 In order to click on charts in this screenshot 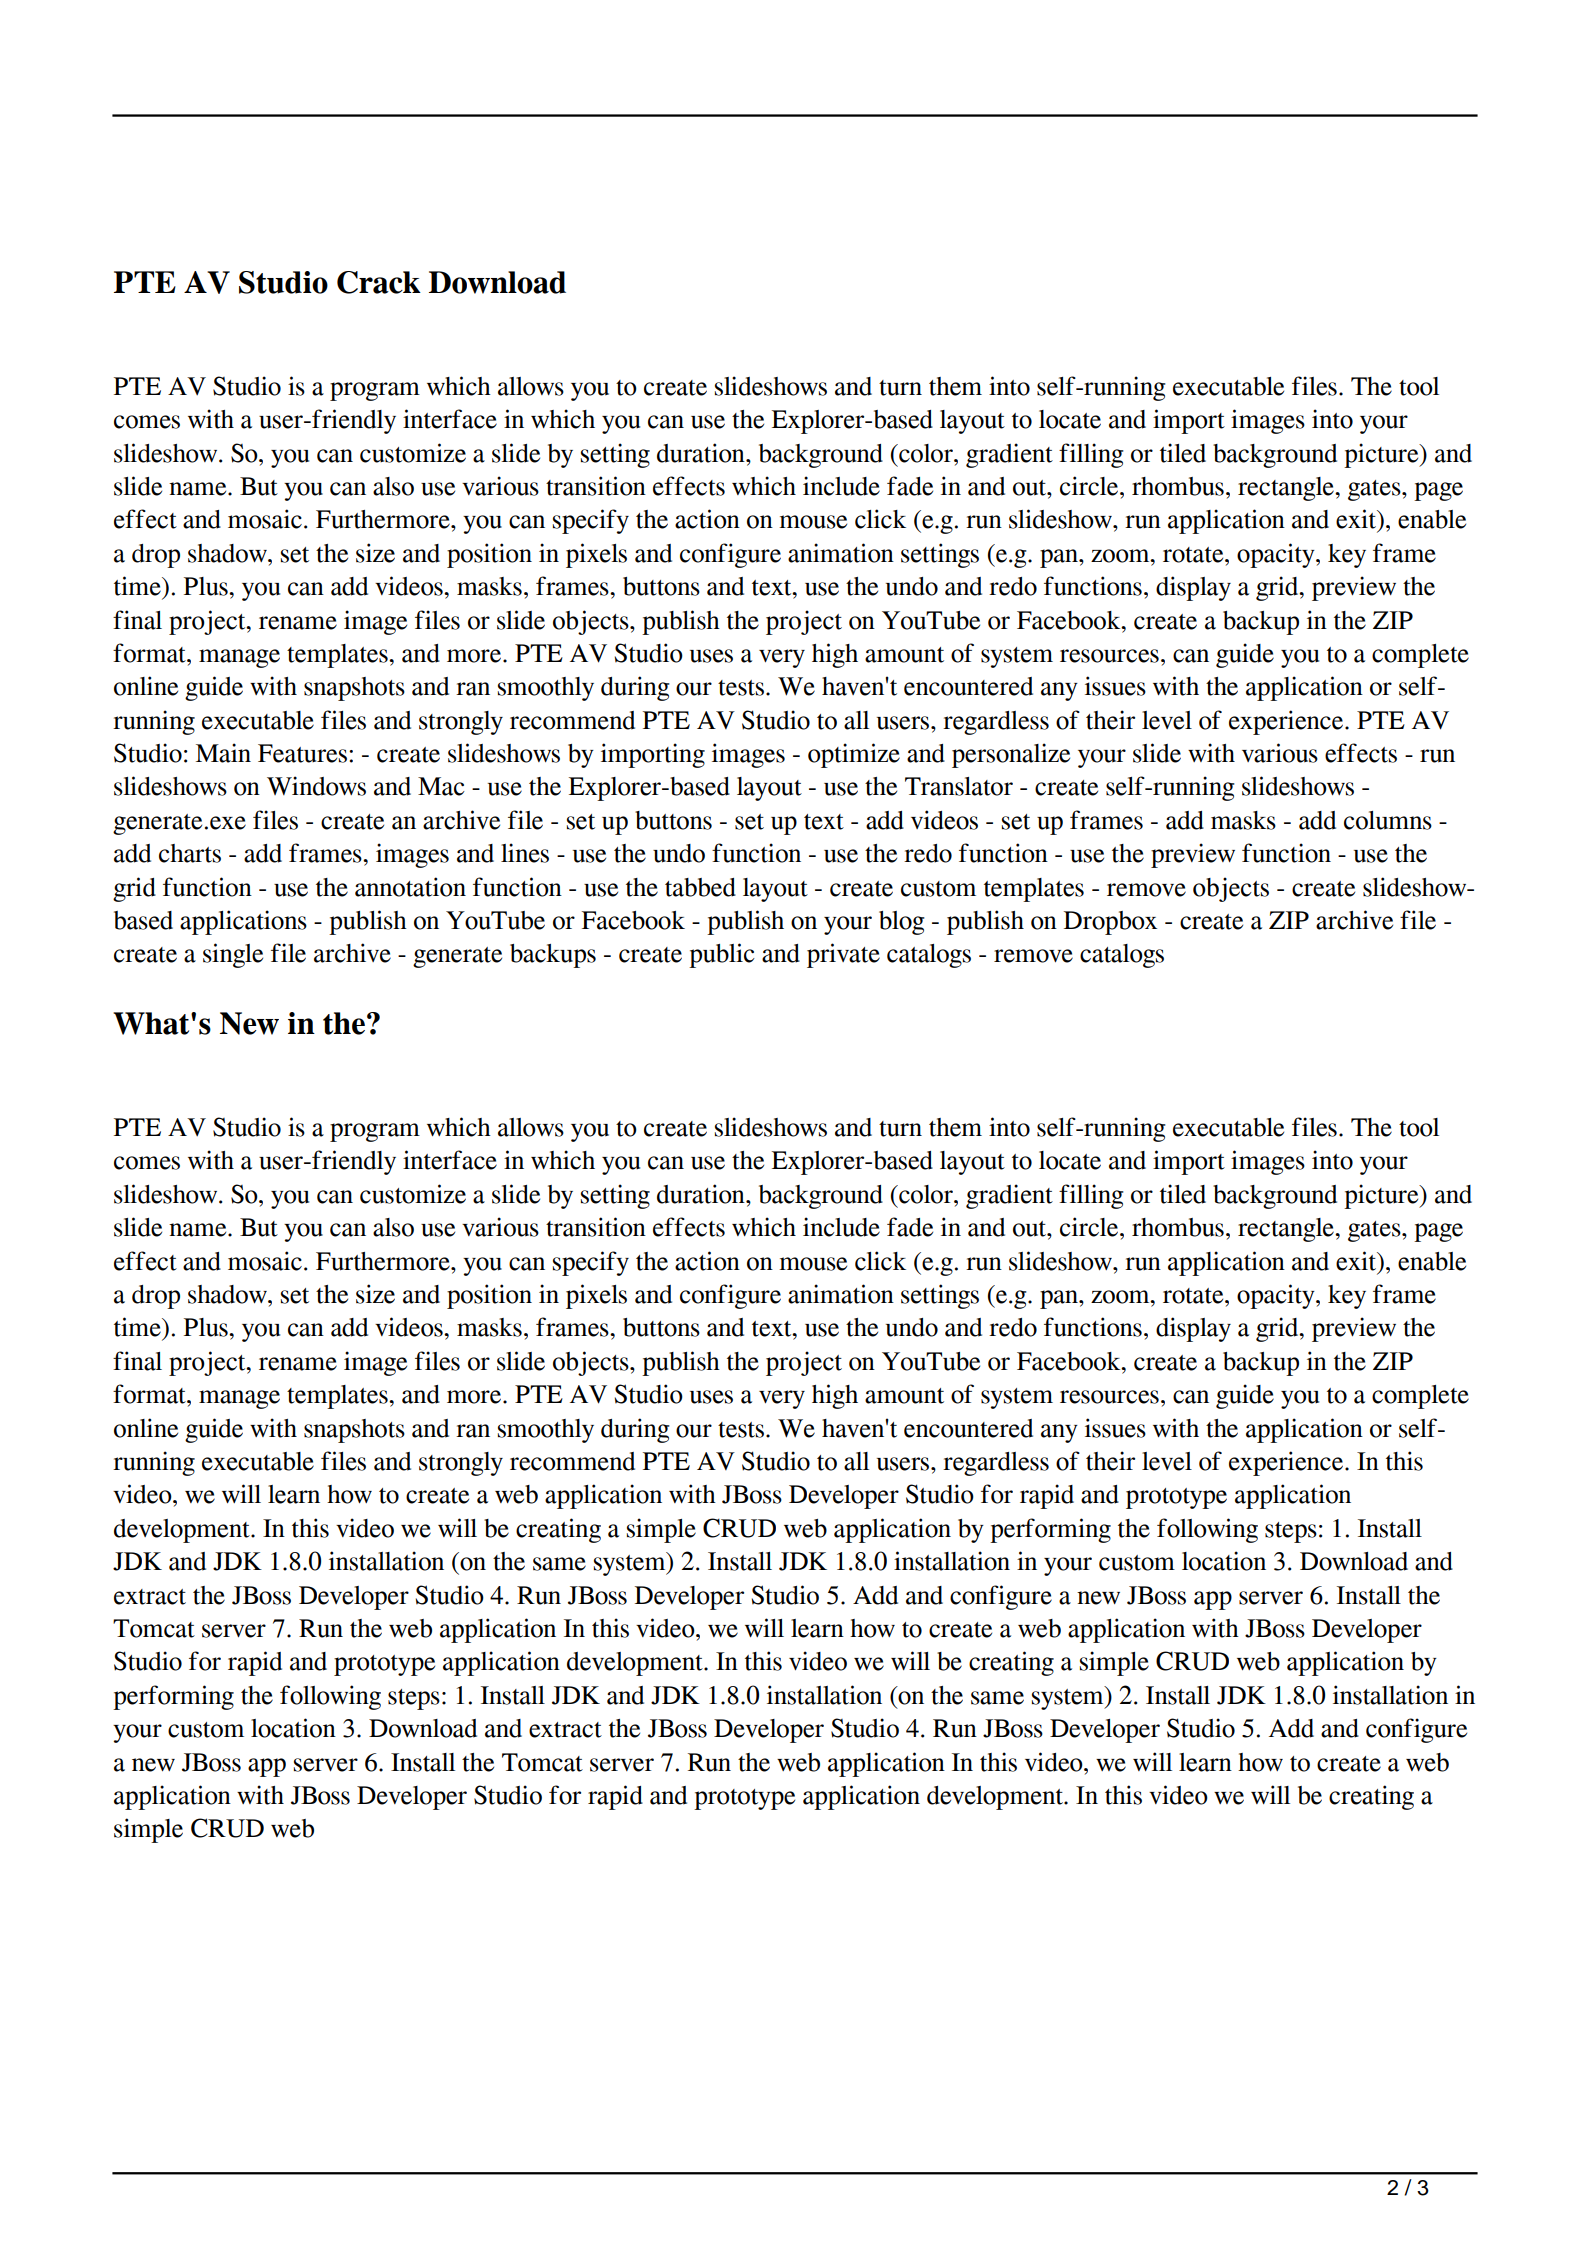, I will do `click(190, 853)`.
